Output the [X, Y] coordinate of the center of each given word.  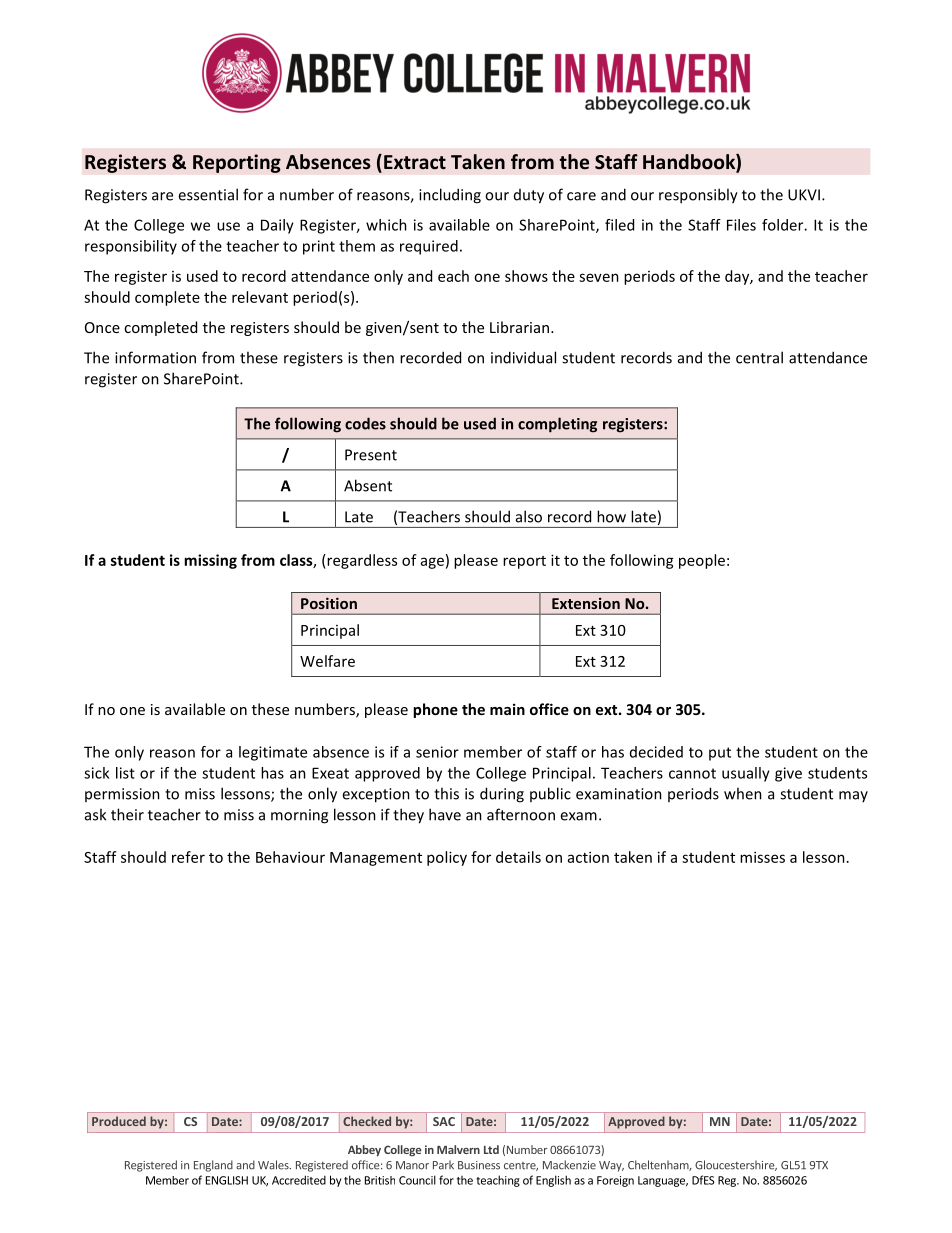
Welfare [327, 661]
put [720, 754]
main [507, 709]
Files [741, 225]
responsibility [131, 247]
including [450, 196]
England [213, 1166]
